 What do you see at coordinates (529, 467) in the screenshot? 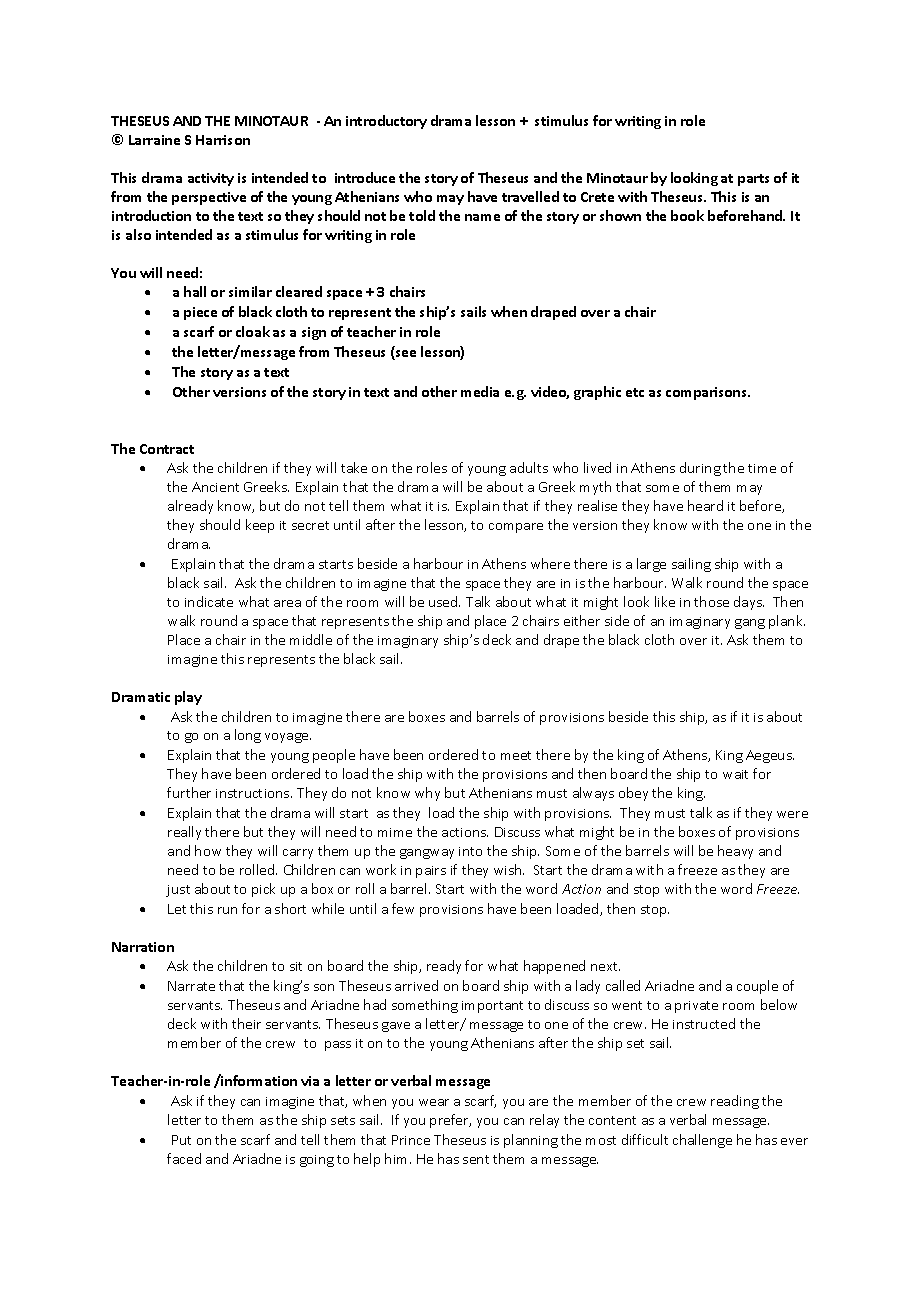
I see `adults` at bounding box center [529, 467].
